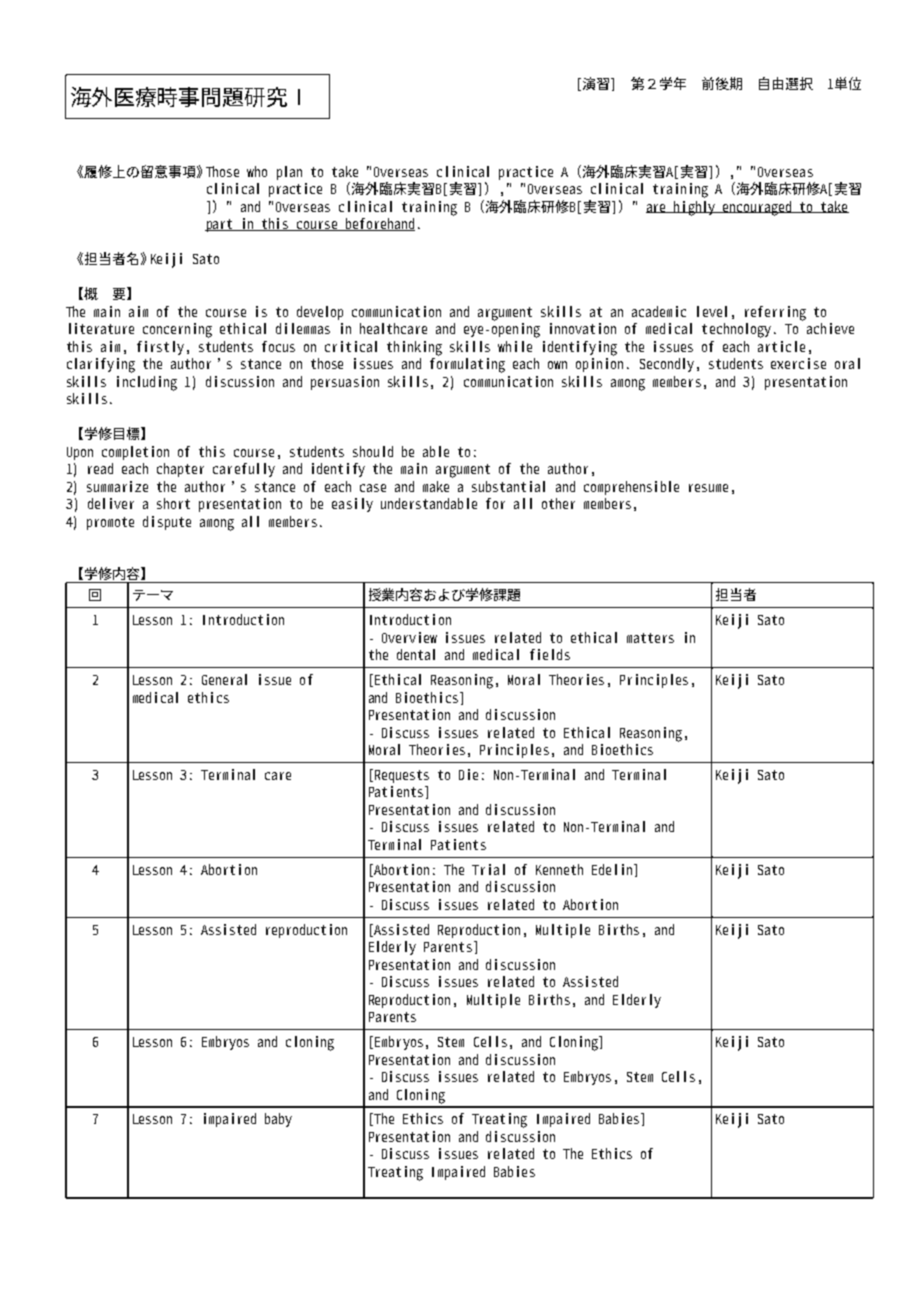 The width and height of the image is (924, 1308). Describe the element at coordinates (379, 224) in the image. I see `beforehand` at that location.
